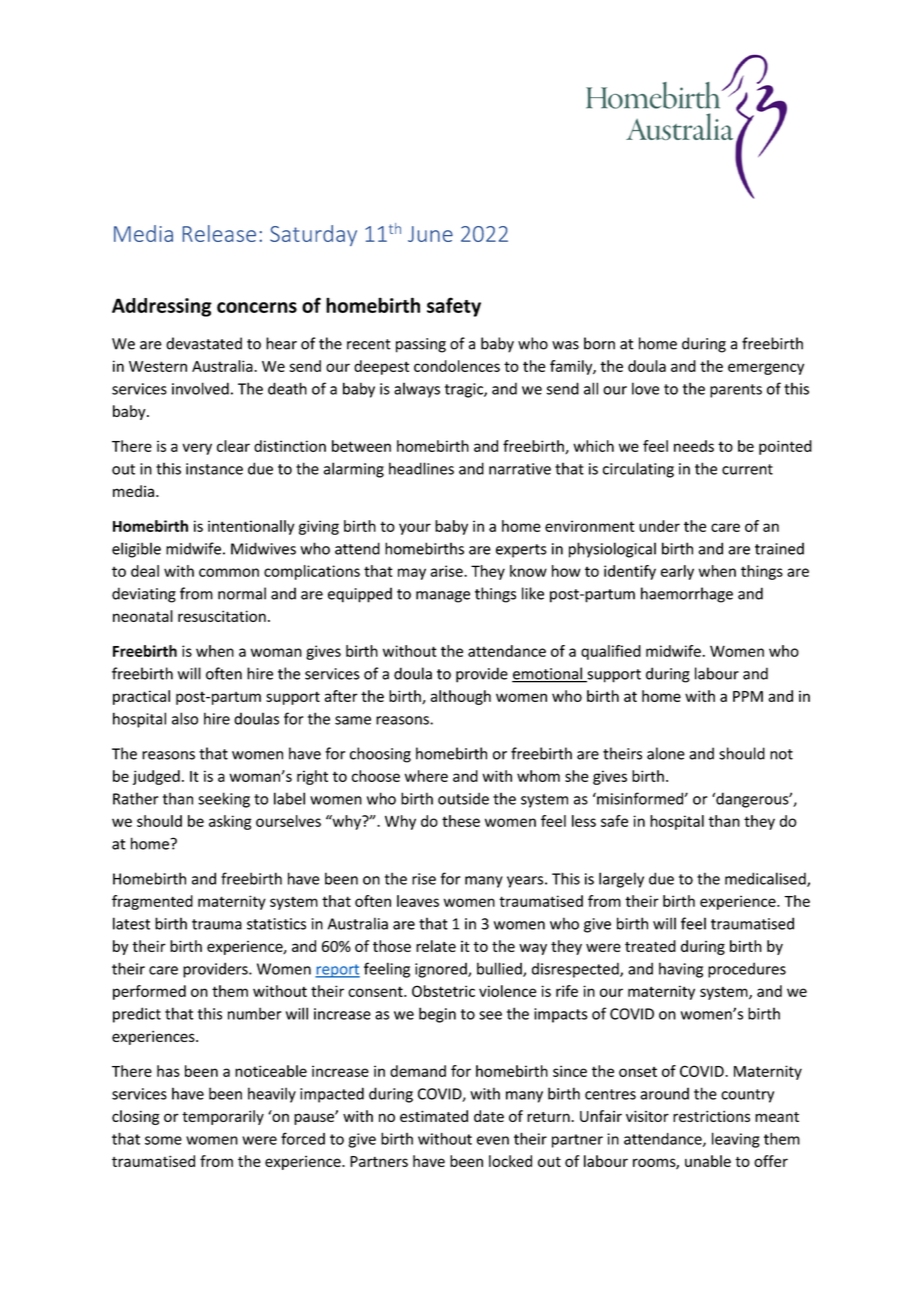 This screenshot has height=1308, width=924. I want to click on current, so click(747, 469).
